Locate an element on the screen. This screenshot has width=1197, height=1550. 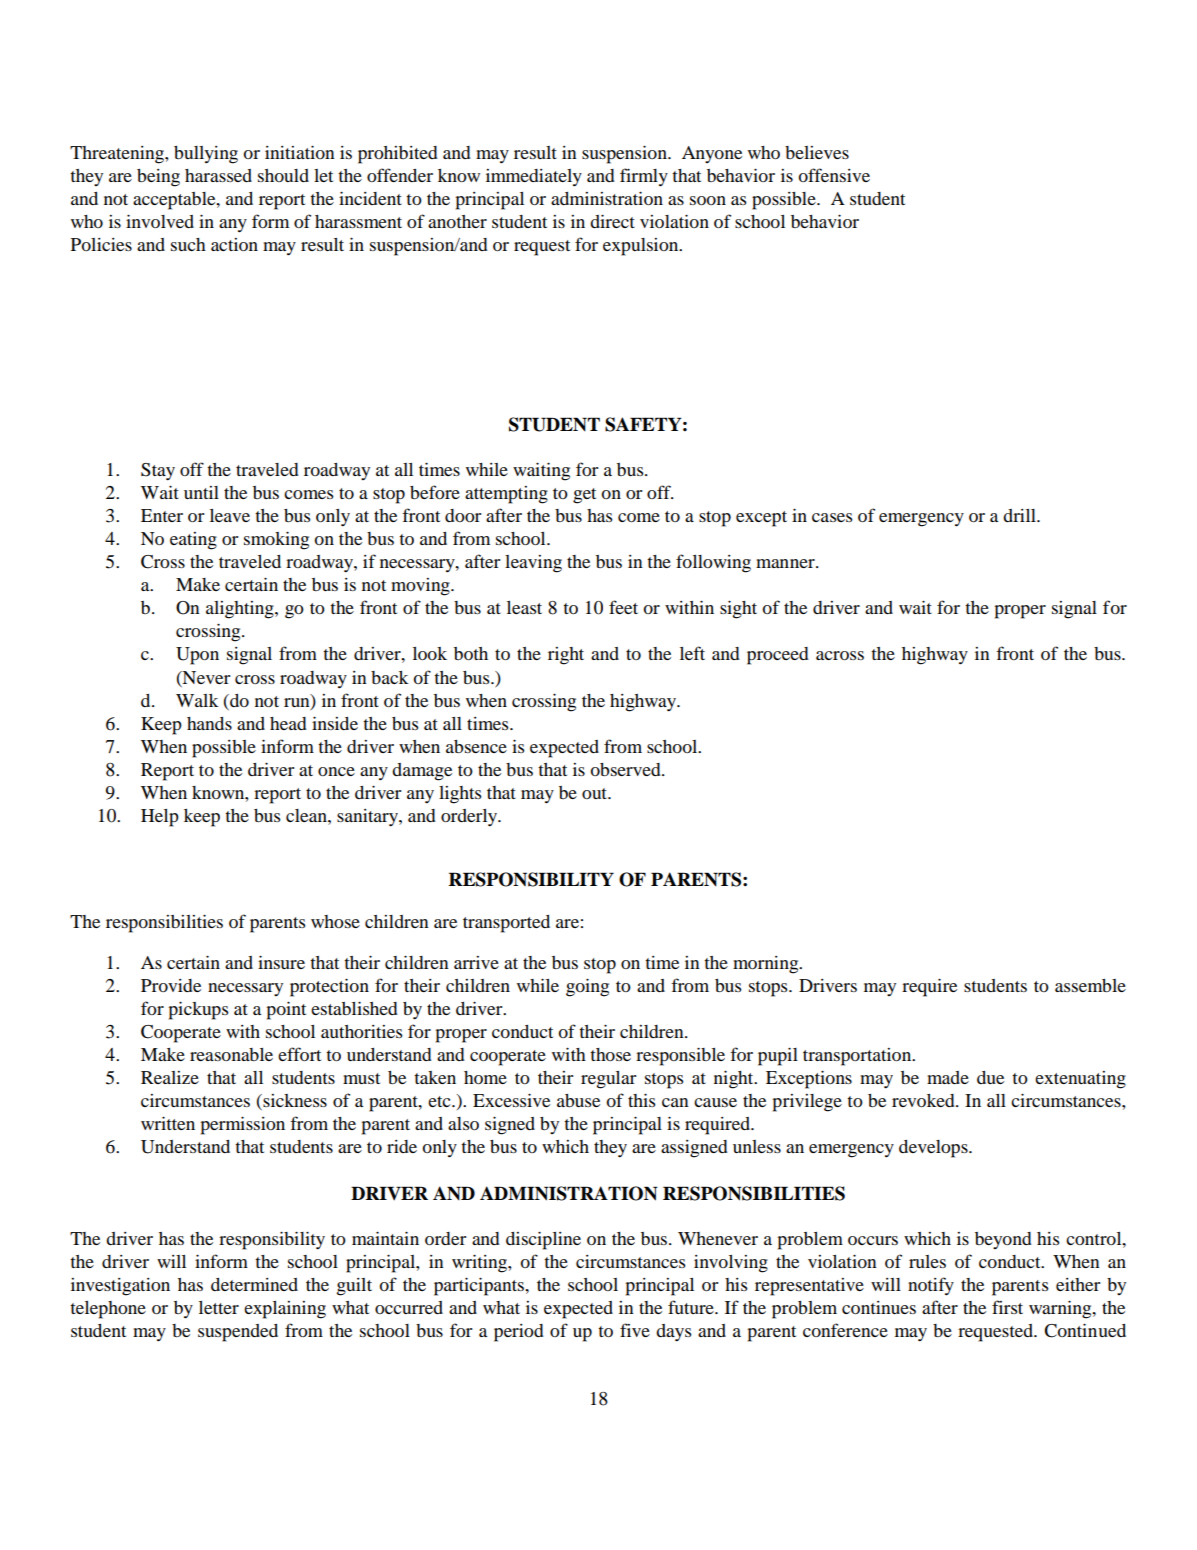
firmly is located at coordinates (644, 177).
